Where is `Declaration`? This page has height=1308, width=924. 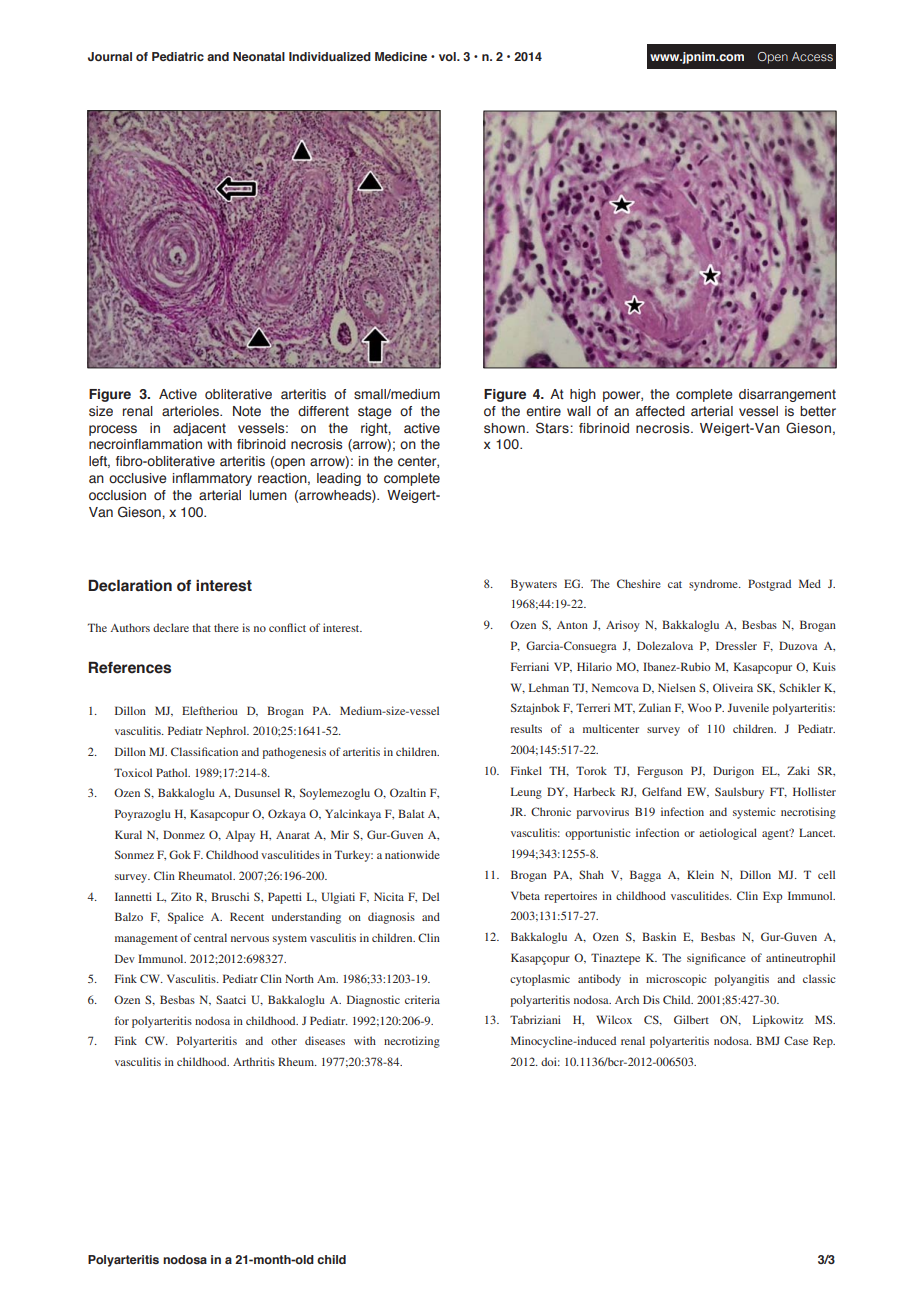
Declaration is located at coordinates (130, 586).
